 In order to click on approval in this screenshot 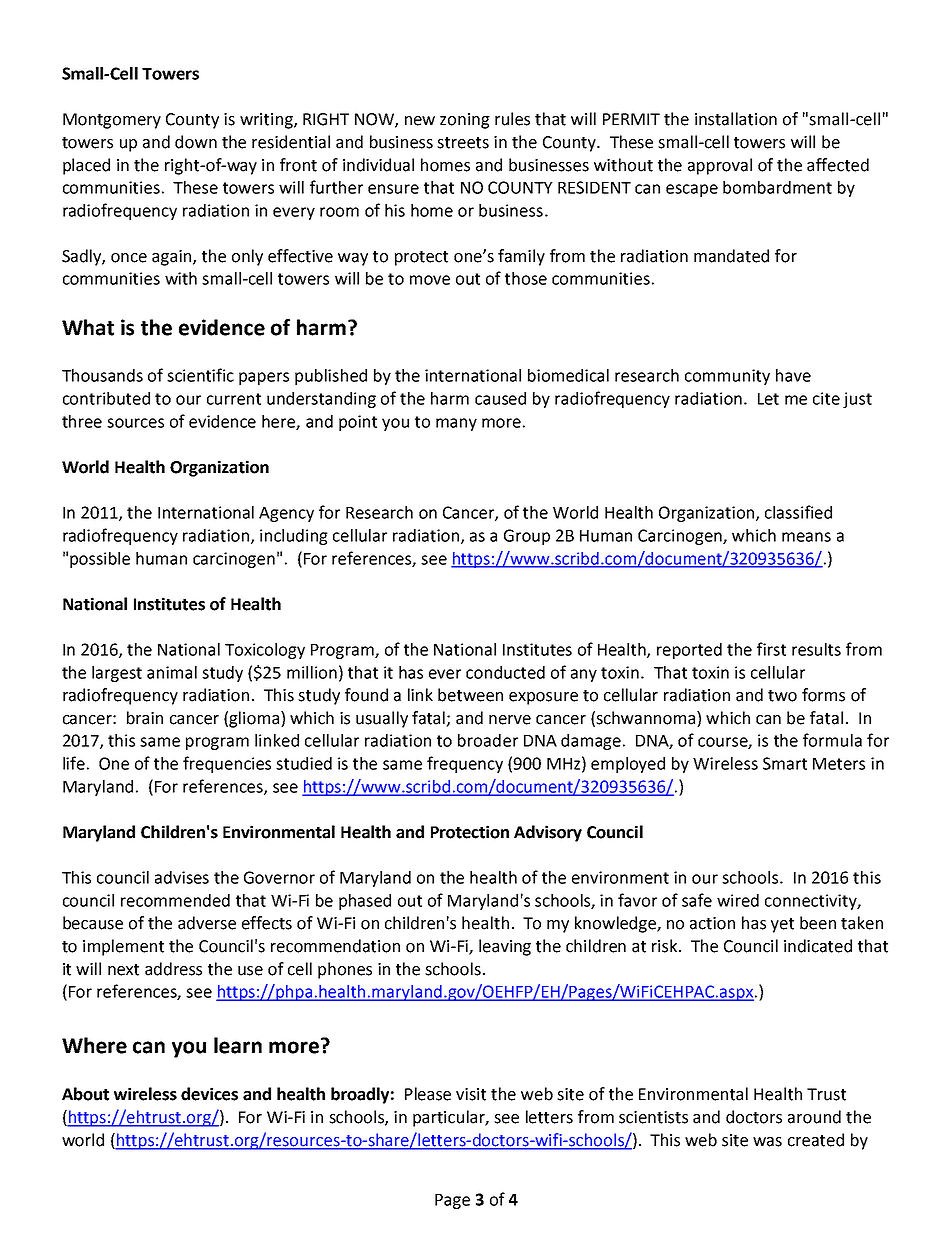, I will do `click(720, 166)`.
